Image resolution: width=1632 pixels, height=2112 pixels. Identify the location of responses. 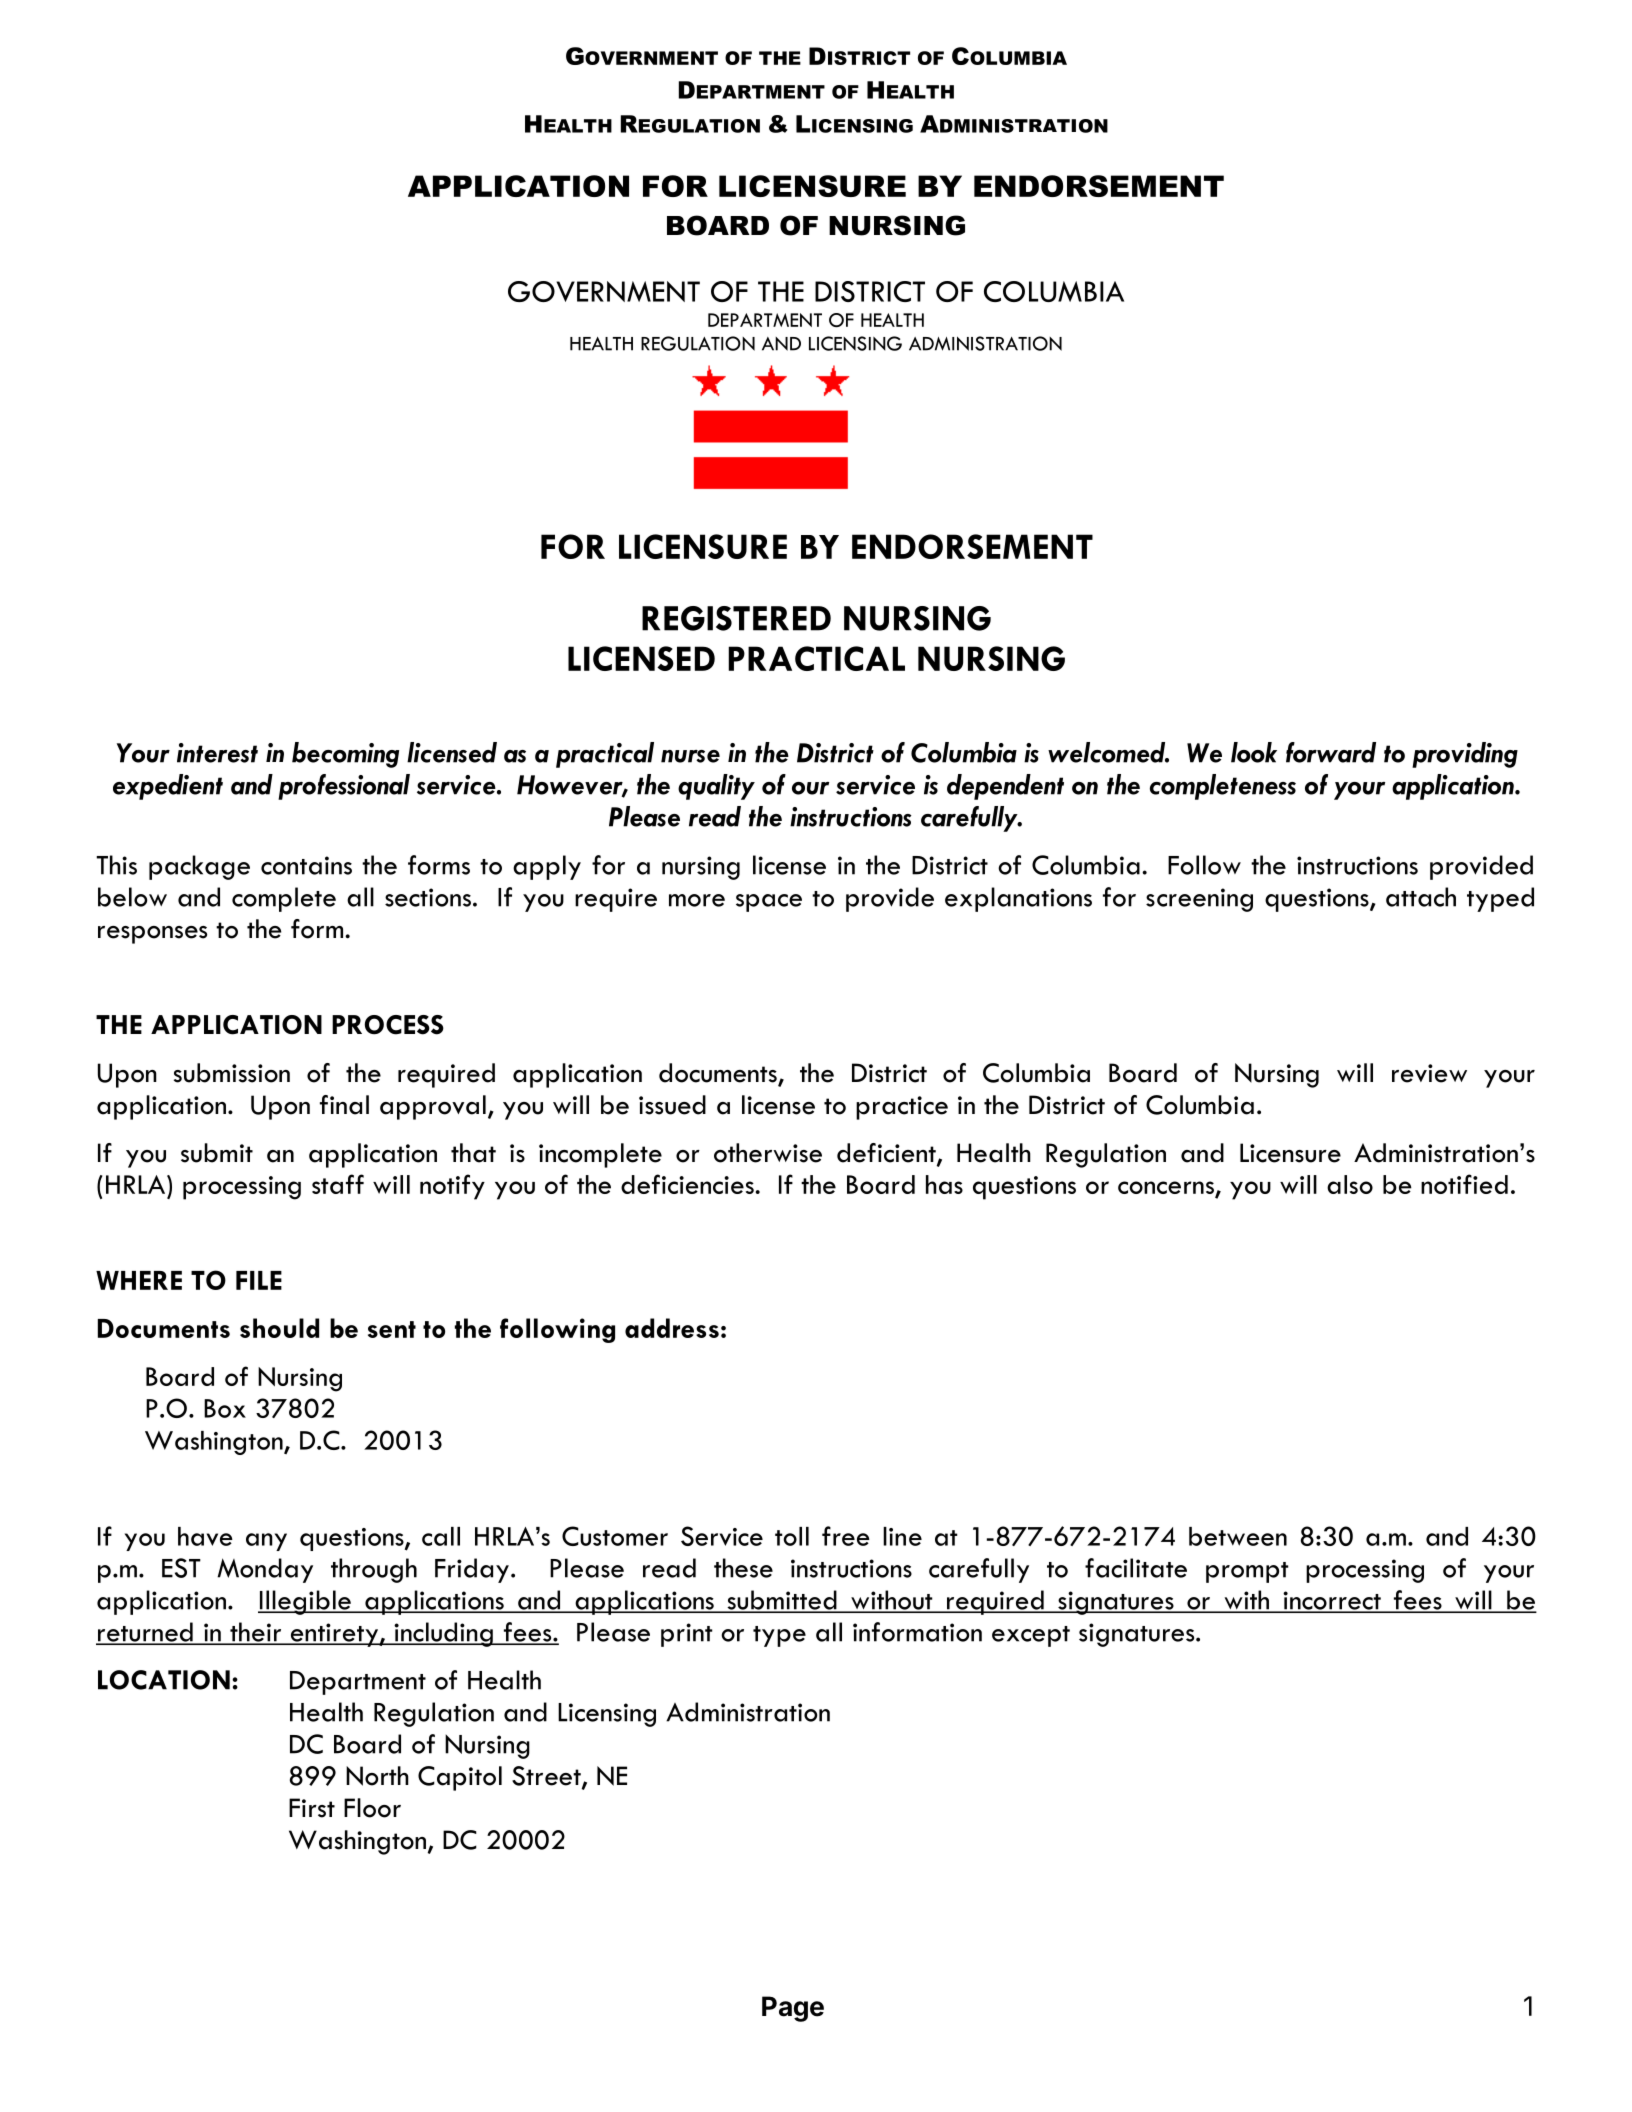
(152, 935).
